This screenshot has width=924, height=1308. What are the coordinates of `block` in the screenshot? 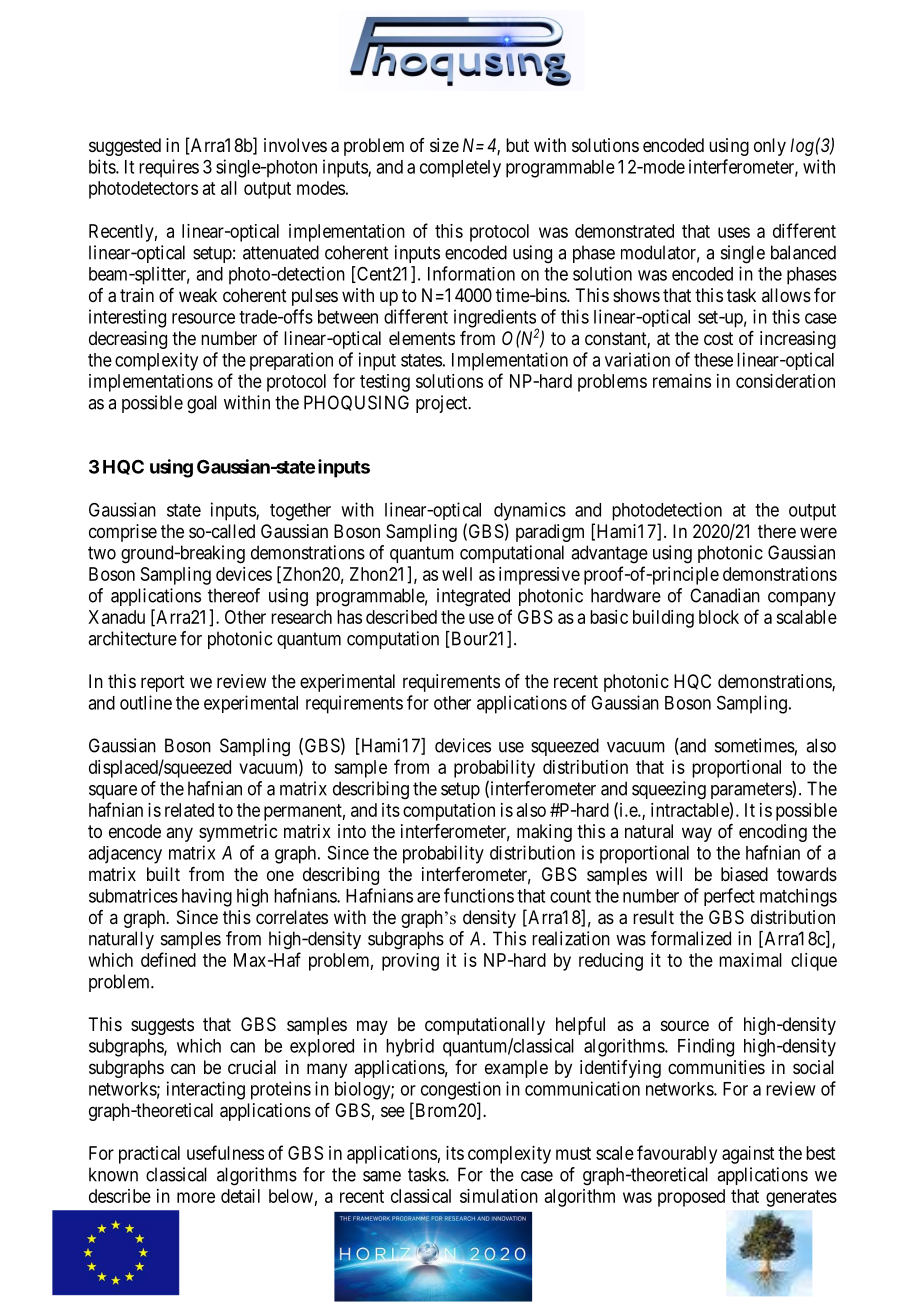 It's located at (719, 617).
